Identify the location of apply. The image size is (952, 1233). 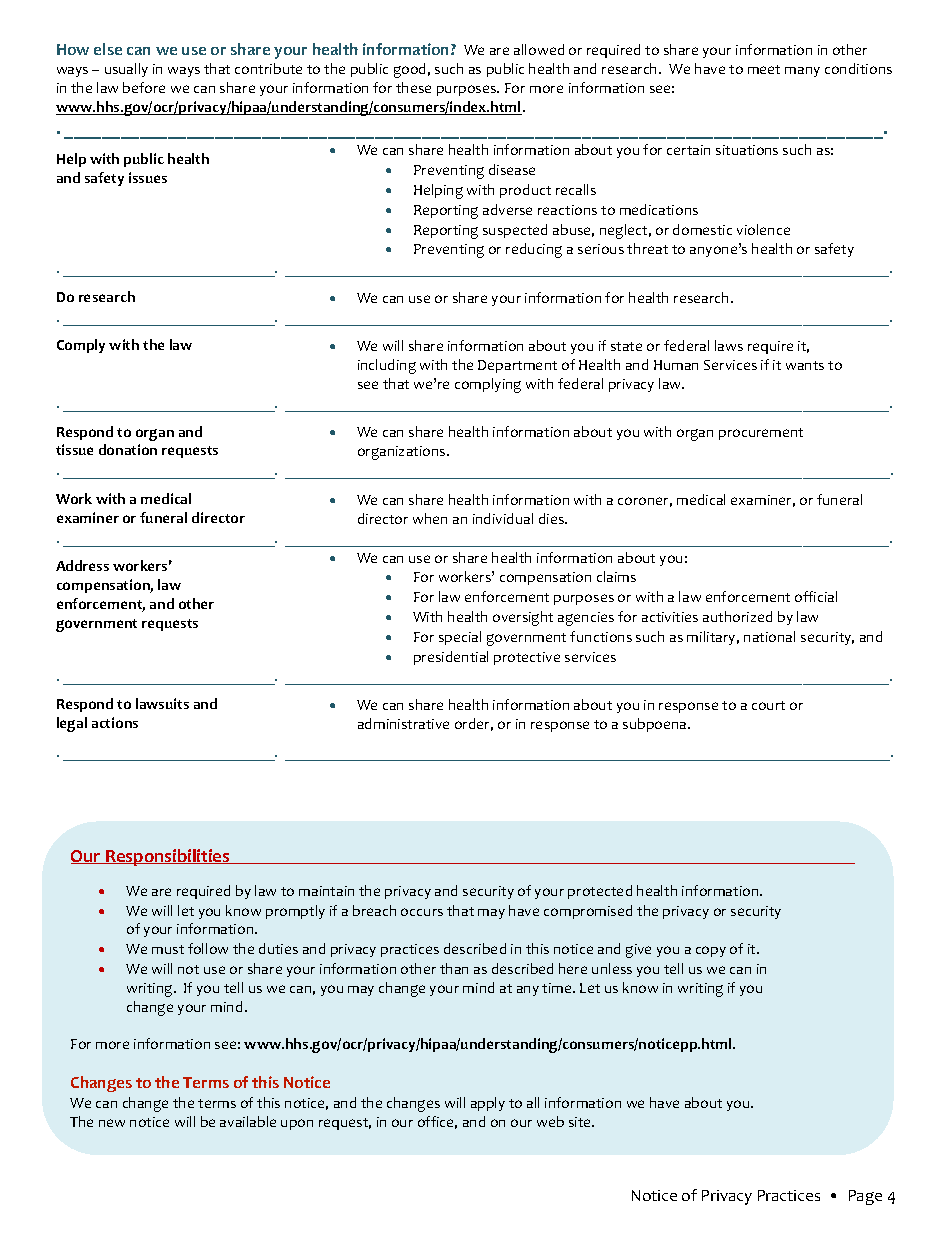
(488, 1104).
